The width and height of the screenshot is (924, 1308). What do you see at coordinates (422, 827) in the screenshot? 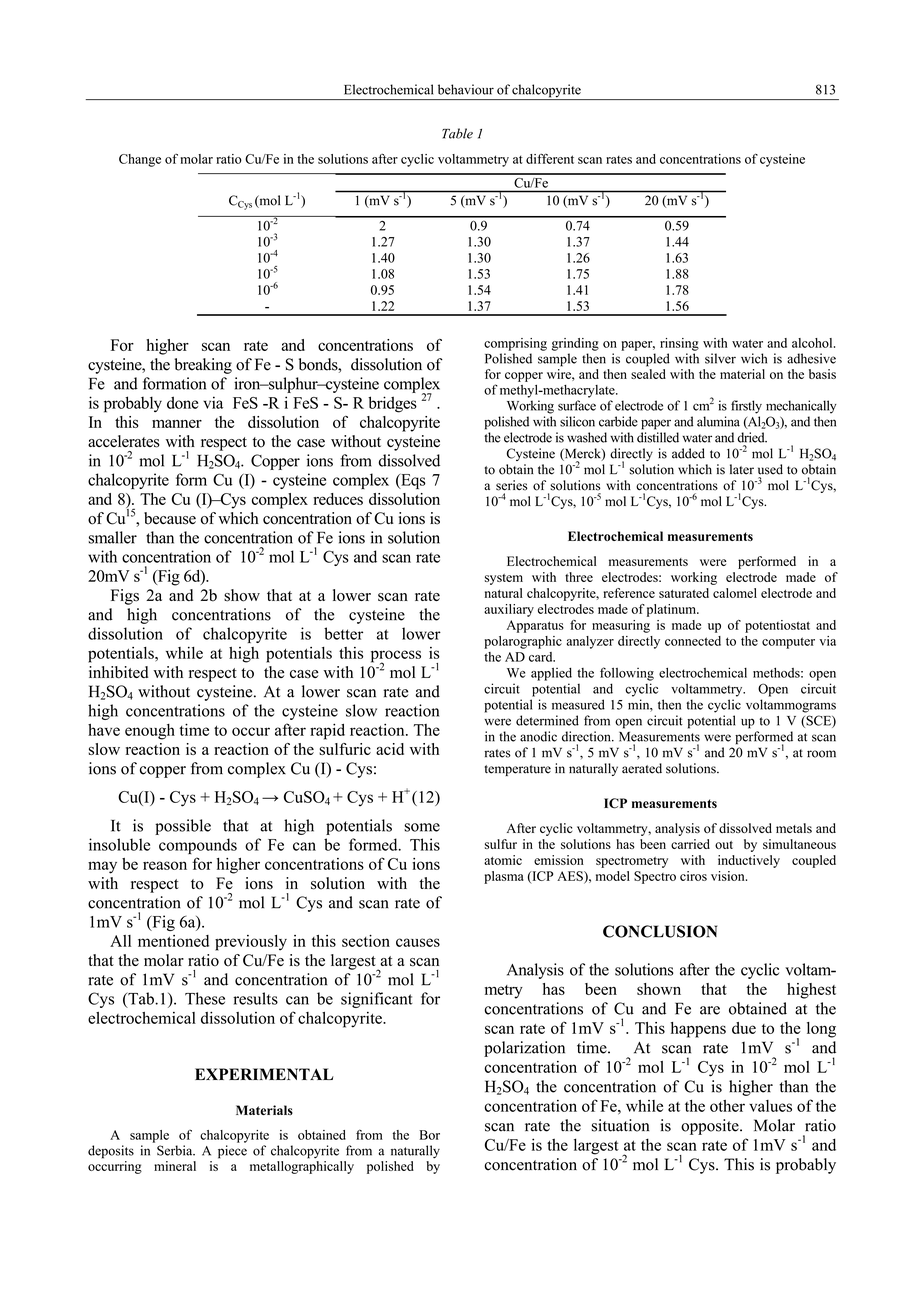
I see `some` at bounding box center [422, 827].
